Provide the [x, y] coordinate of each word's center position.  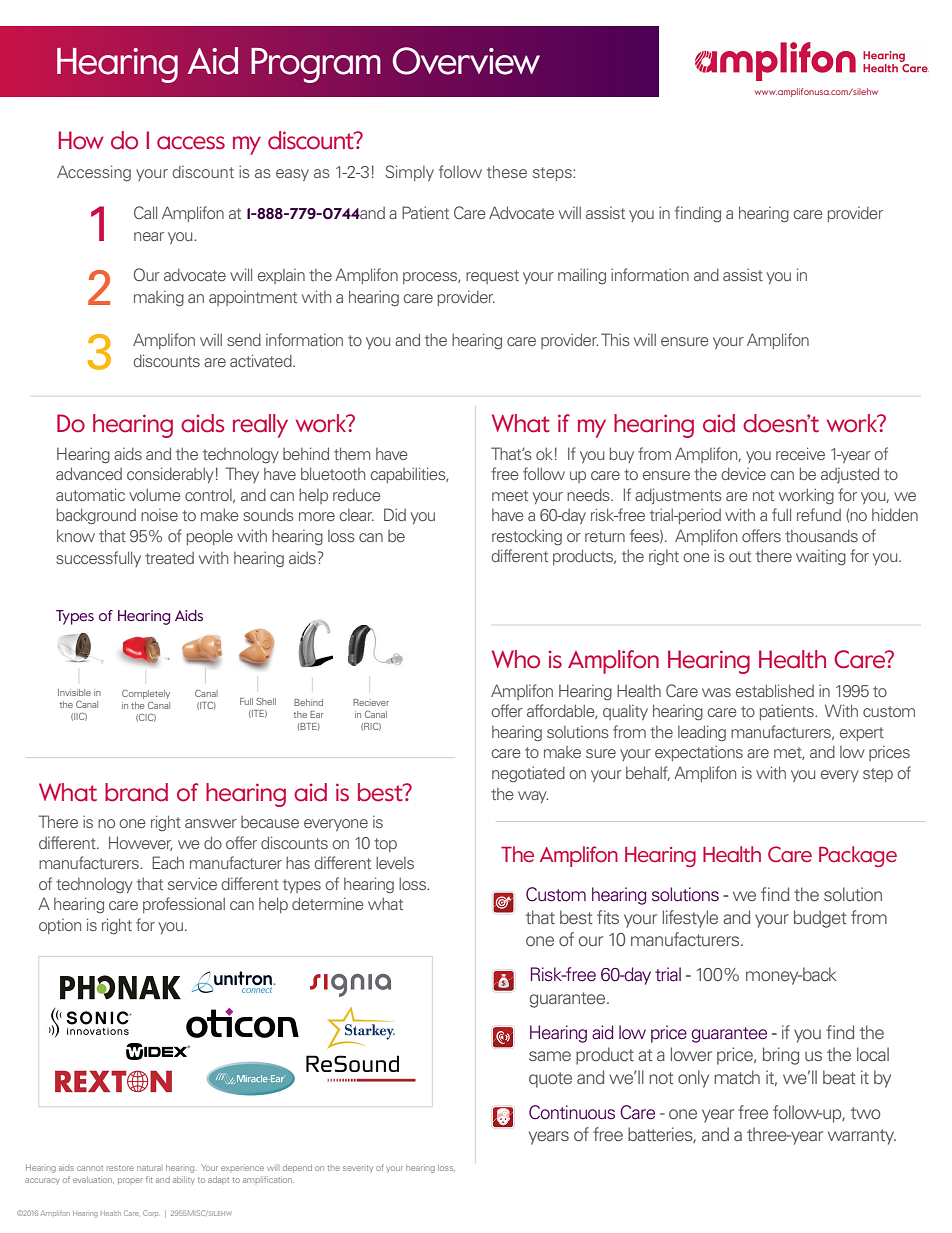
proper [130, 1181]
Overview [466, 61]
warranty [862, 1137]
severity [358, 1168]
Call [145, 212]
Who [516, 659]
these [507, 171]
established [775, 690]
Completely [146, 694]
